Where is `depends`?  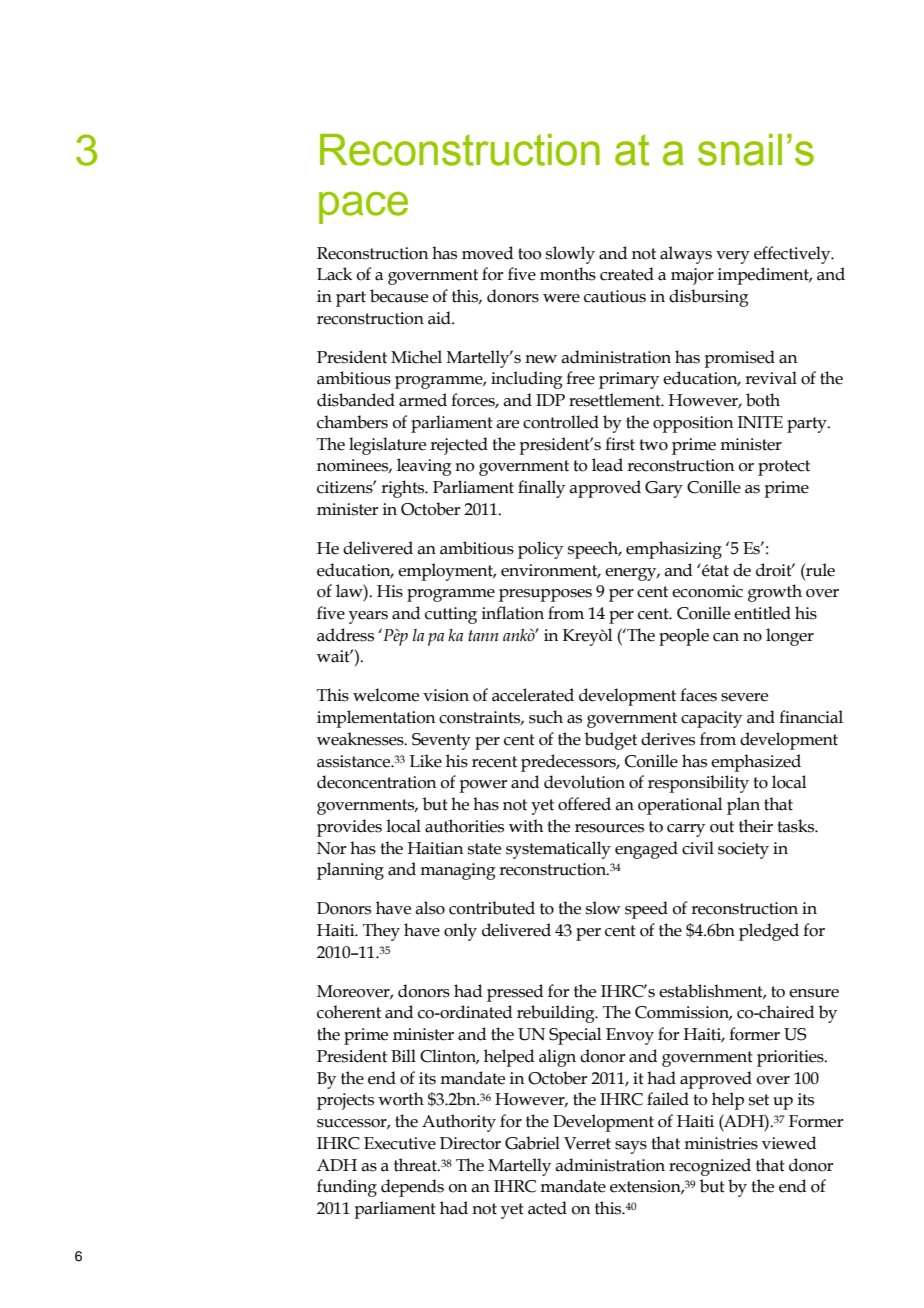
depends is located at coordinates (412, 1188).
